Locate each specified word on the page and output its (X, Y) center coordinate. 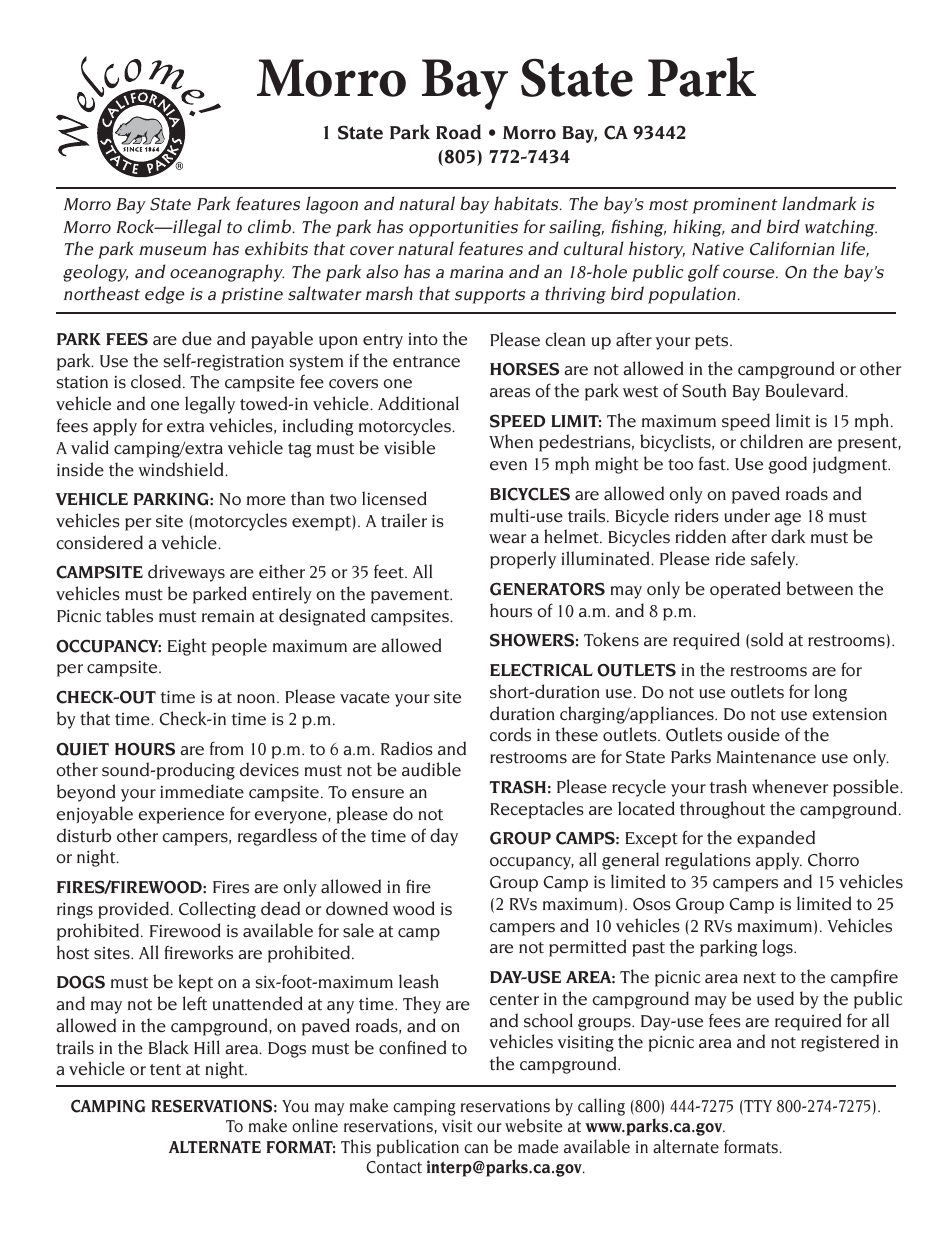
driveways (186, 573)
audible (431, 769)
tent (165, 1070)
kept (195, 983)
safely (774, 560)
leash (419, 981)
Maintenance (766, 757)
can (476, 1149)
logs (778, 948)
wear (507, 539)
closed (157, 381)
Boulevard (806, 390)
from (227, 748)
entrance (426, 362)
